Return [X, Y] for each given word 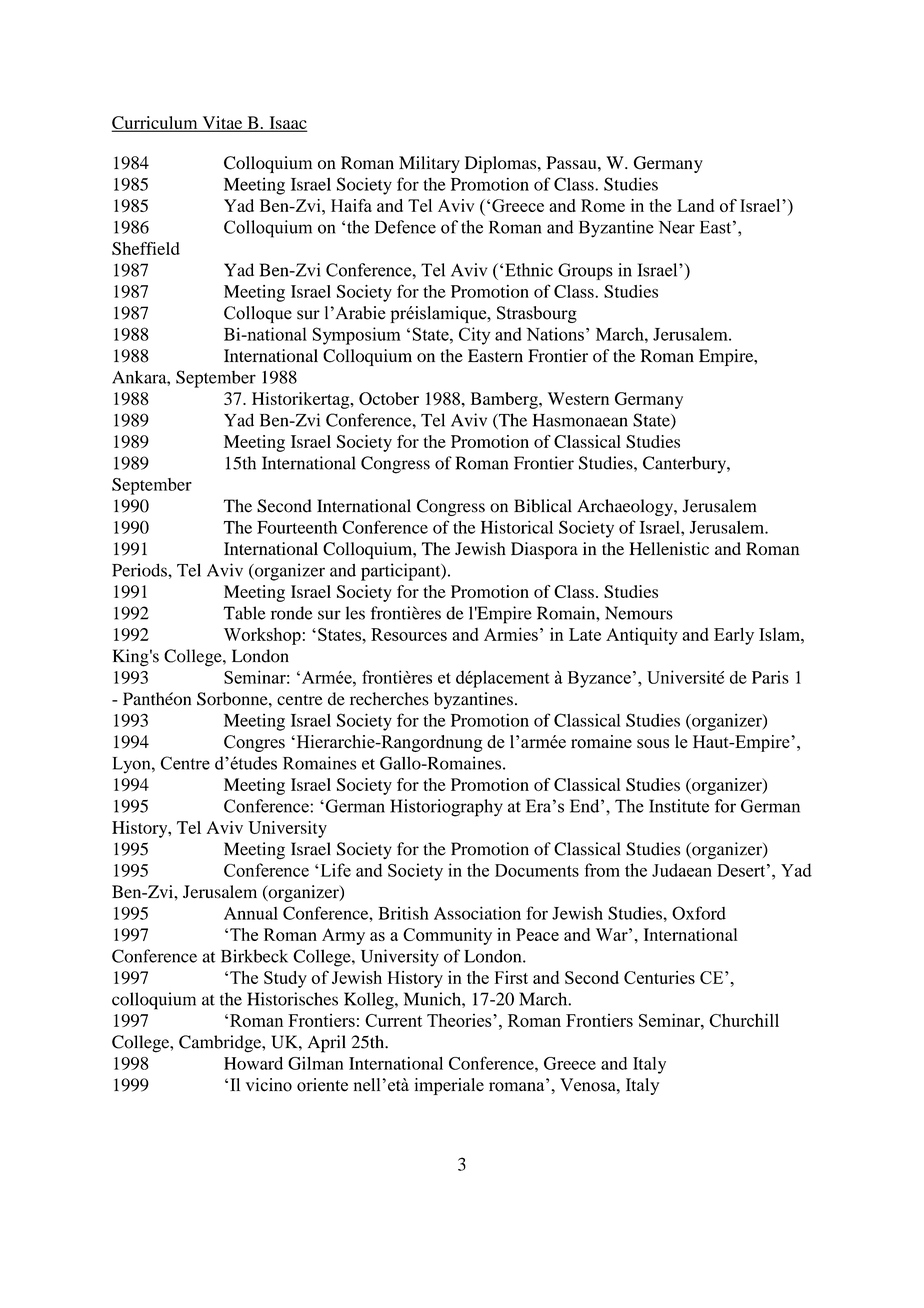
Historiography [446, 808]
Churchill [744, 1020]
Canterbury [685, 464]
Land [695, 205]
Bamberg [505, 400]
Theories [460, 1020]
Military [429, 164]
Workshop [262, 636]
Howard [253, 1063]
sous [653, 744]
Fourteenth [297, 527]
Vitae [222, 123]
